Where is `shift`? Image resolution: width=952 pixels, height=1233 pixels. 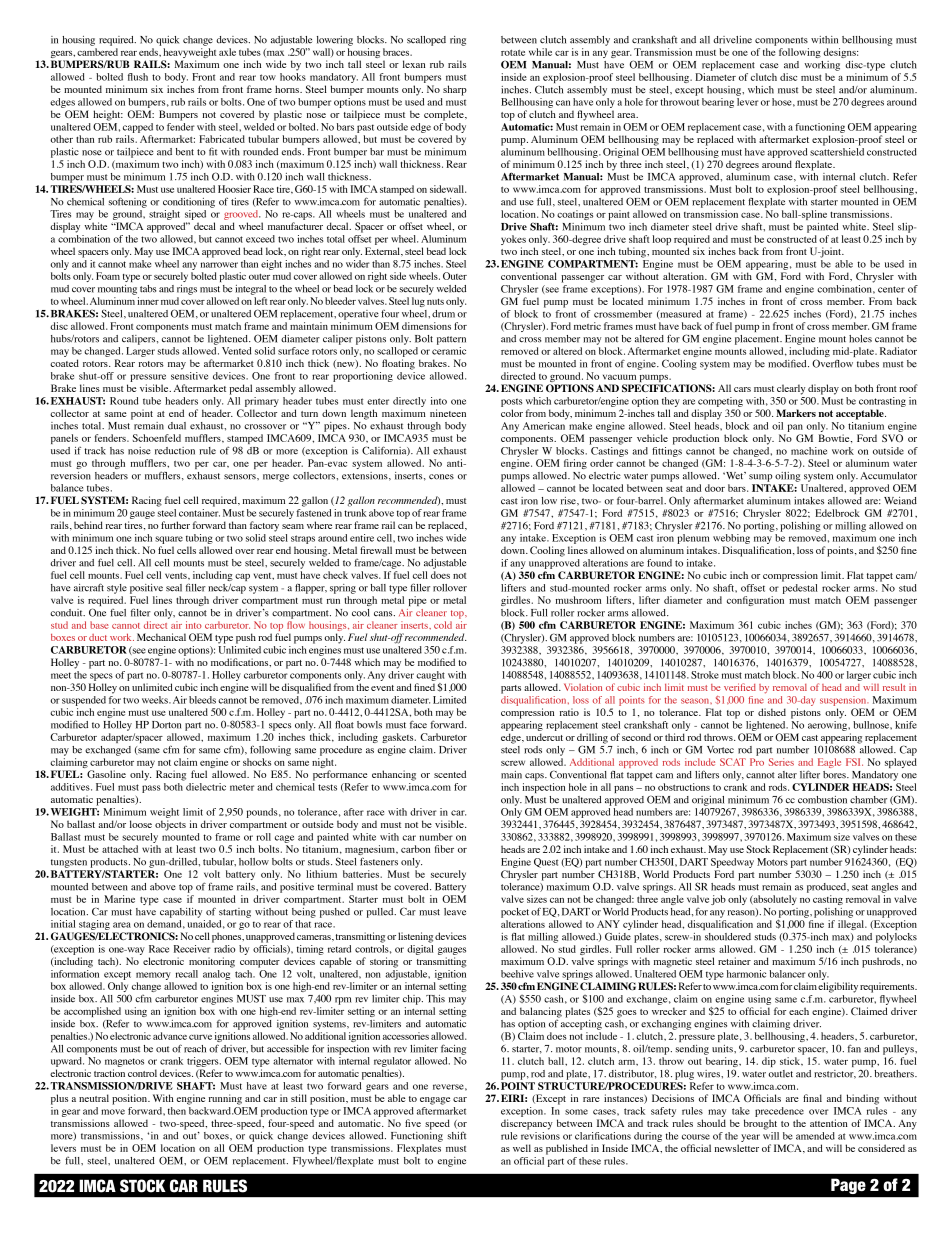 shift is located at coordinates (456, 1136).
